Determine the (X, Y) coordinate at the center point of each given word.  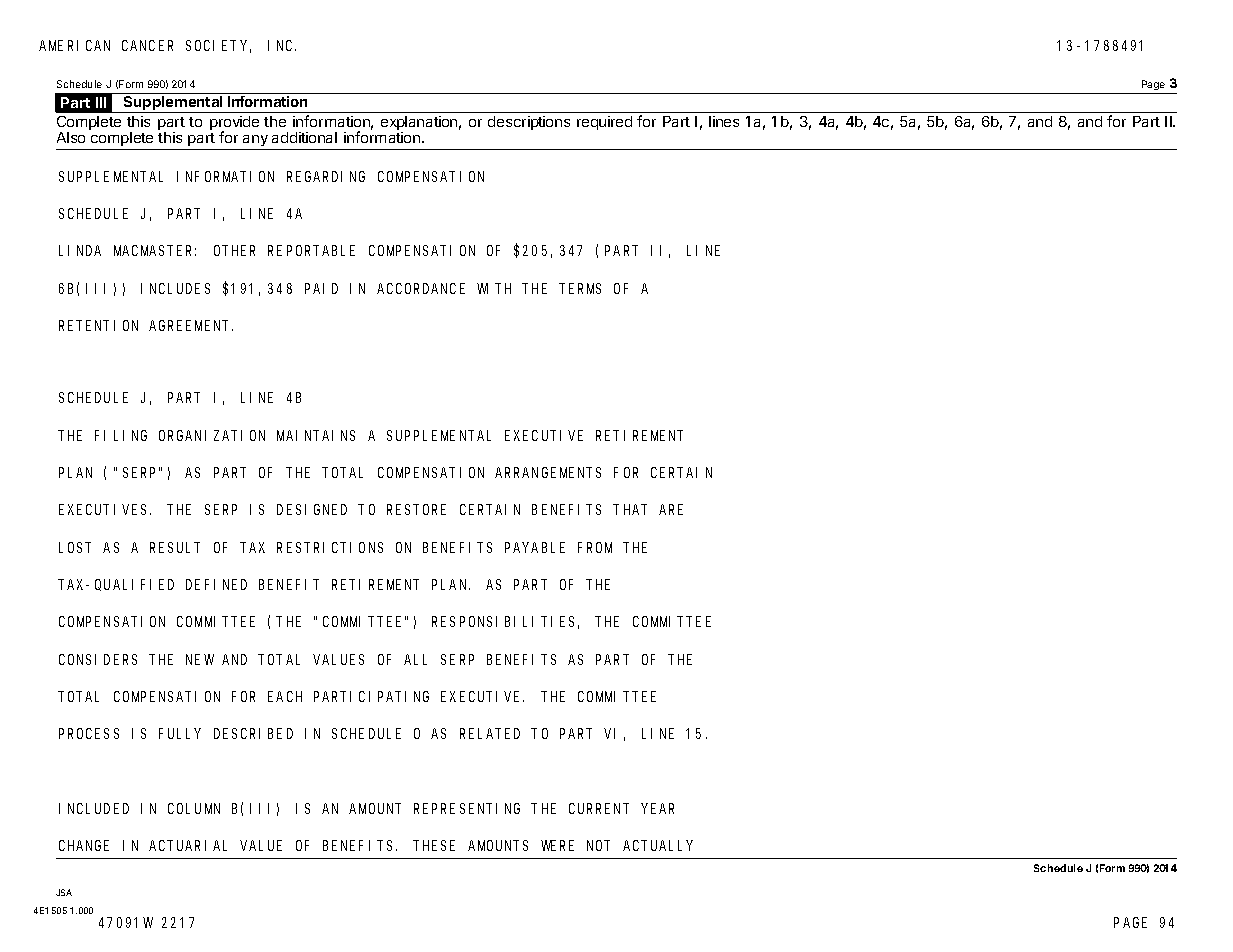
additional (304, 137)
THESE (434, 845)
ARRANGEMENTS (548, 472)
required (604, 123)
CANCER (147, 45)
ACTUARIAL (188, 845)
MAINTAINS (316, 435)
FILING (121, 435)
